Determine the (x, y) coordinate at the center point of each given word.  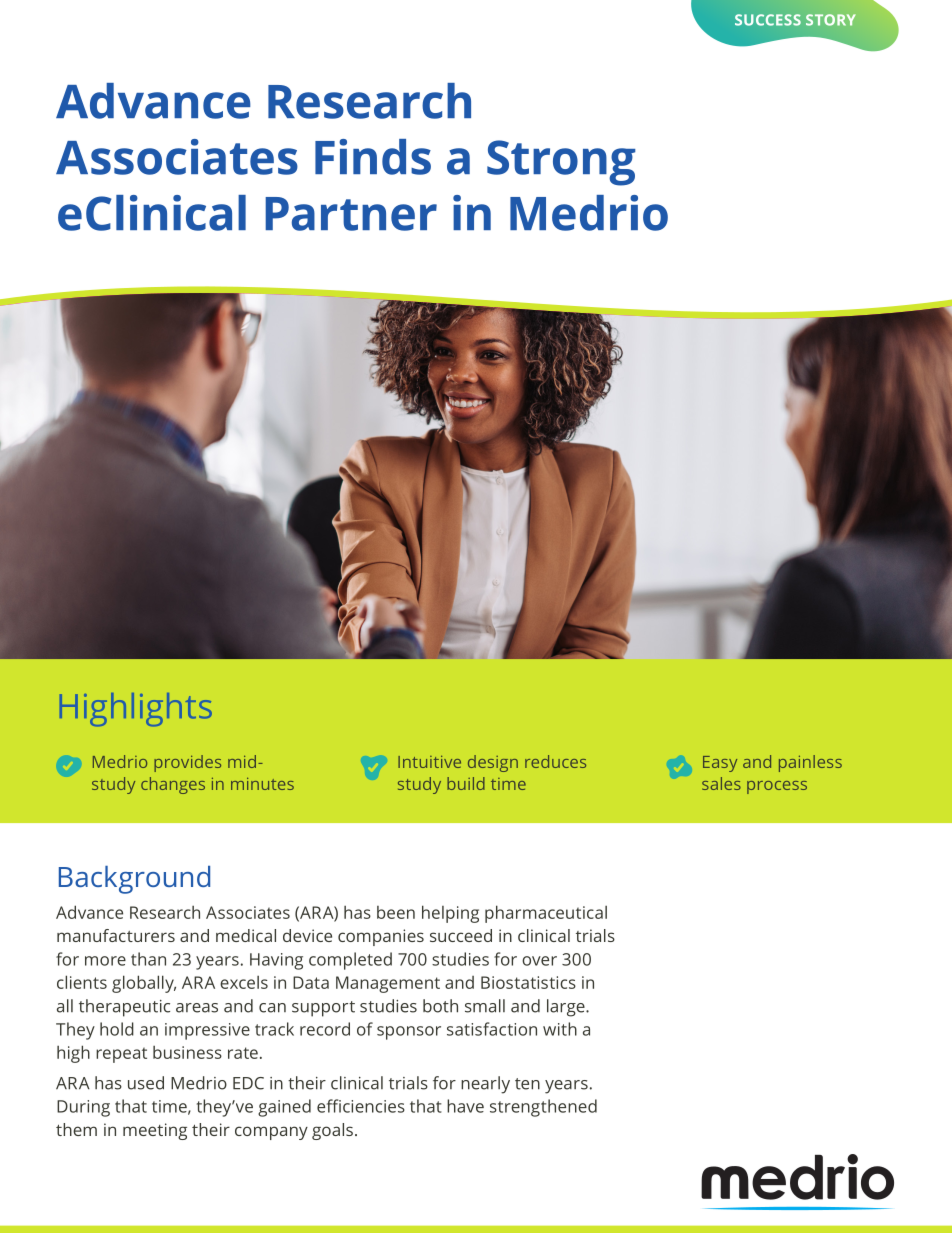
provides (187, 763)
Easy (720, 764)
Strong (561, 163)
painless (810, 763)
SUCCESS (768, 20)
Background (134, 880)
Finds (373, 157)
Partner (351, 214)
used (146, 1083)
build (466, 783)
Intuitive (429, 761)
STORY (831, 20)
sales (721, 783)
